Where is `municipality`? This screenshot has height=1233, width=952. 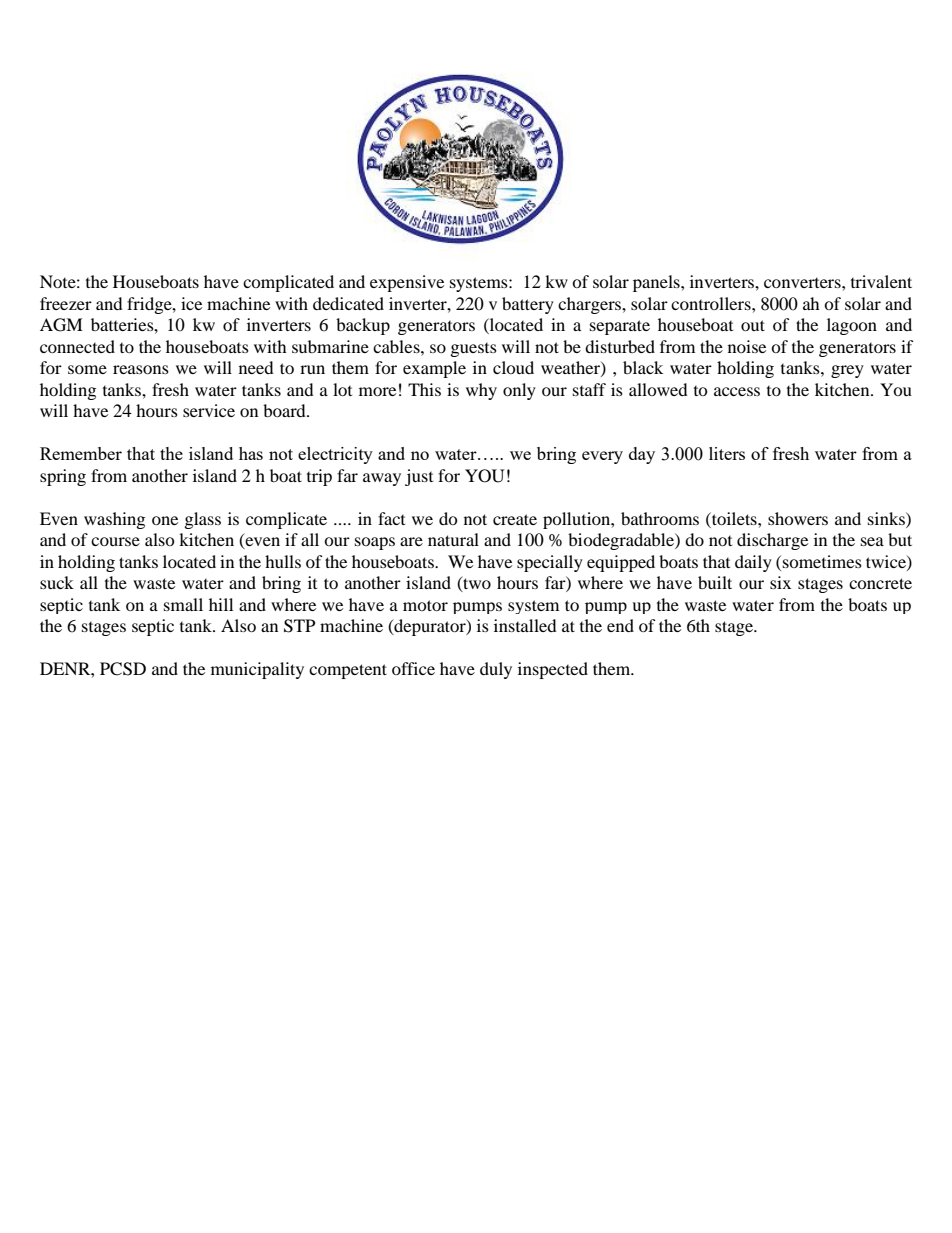
municipality is located at coordinates (257, 670).
